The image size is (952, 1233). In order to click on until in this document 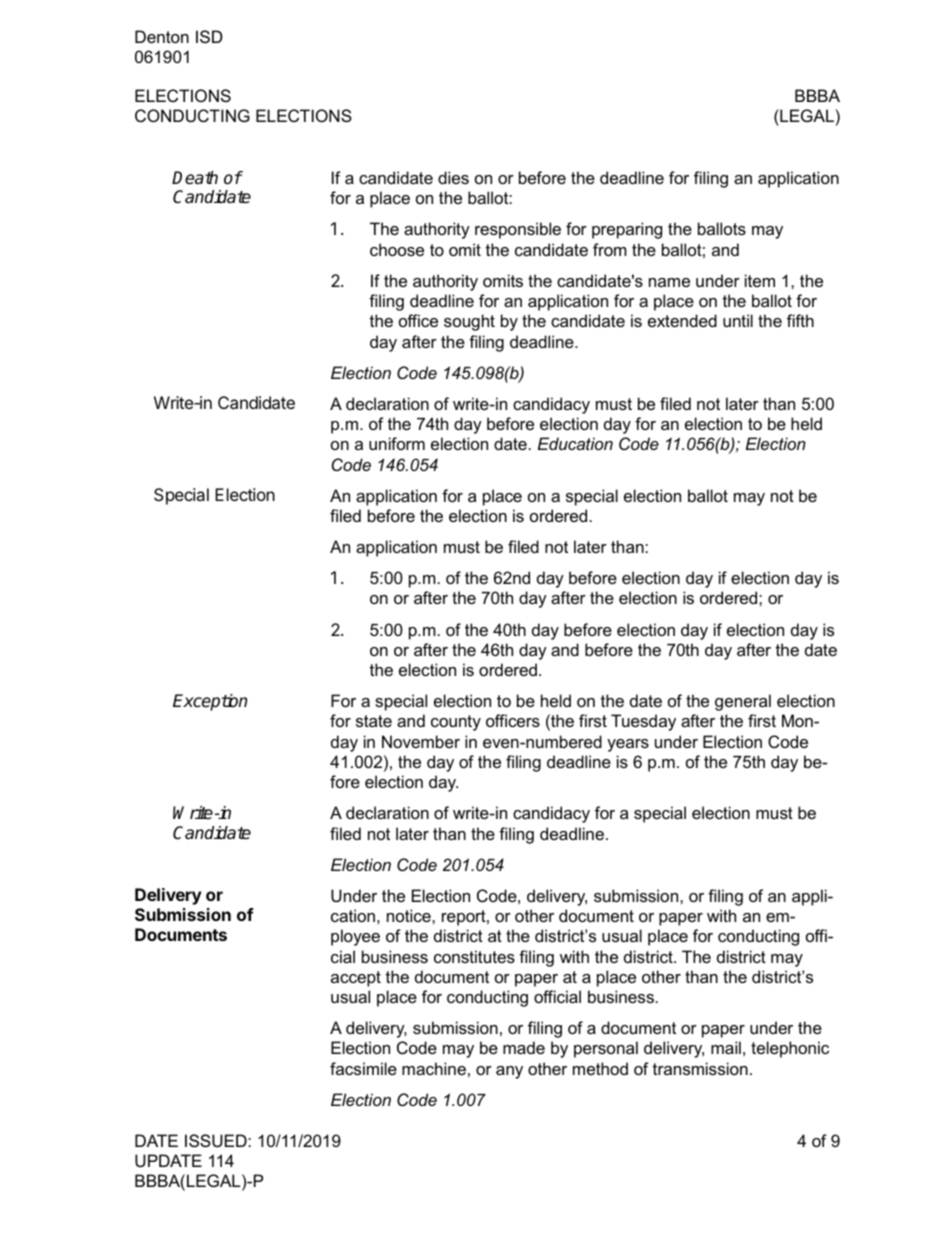, I will do `click(738, 320)`.
